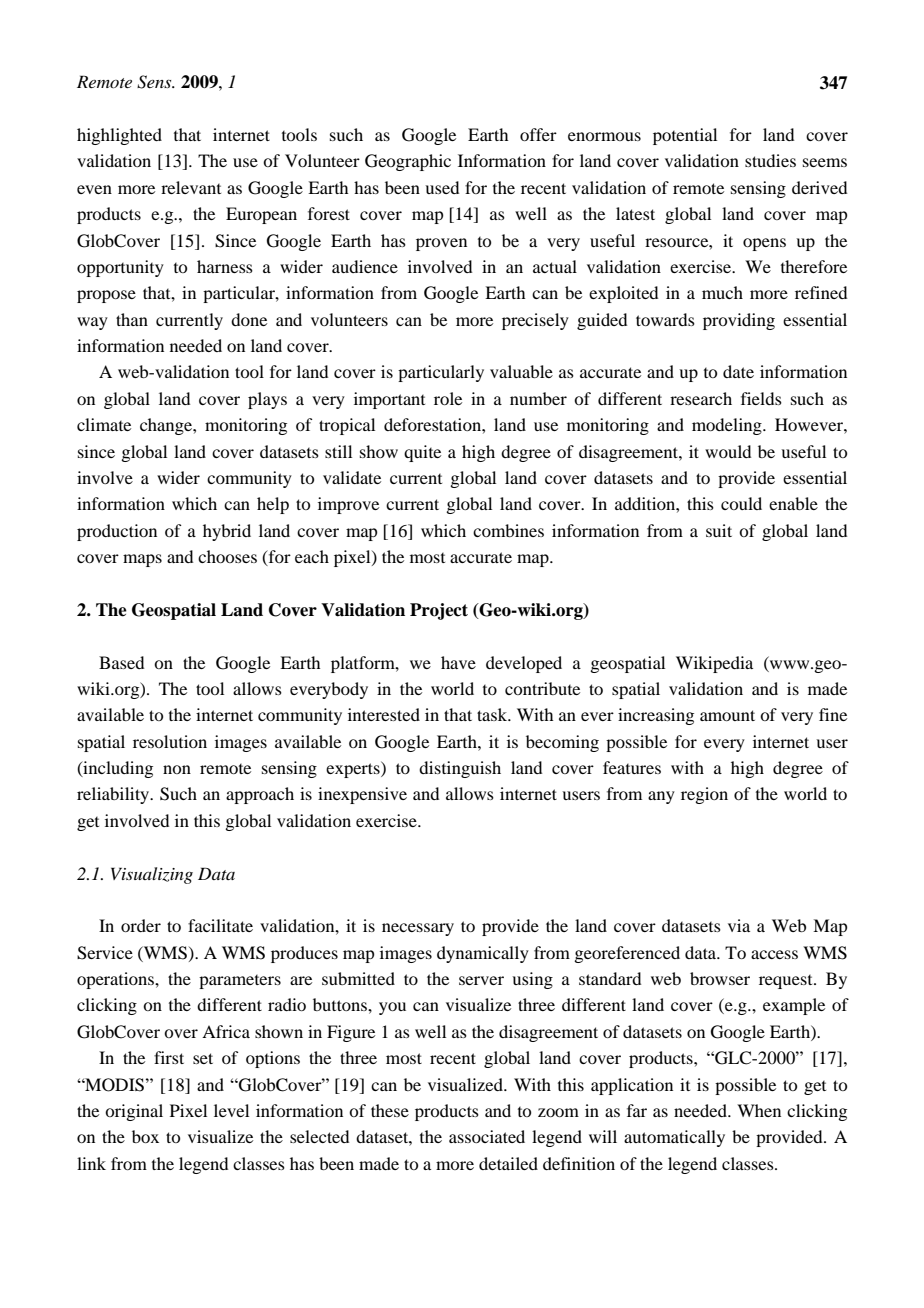 This page has height=1308, width=924. What do you see at coordinates (442, 187) in the page?
I see `used` at bounding box center [442, 187].
